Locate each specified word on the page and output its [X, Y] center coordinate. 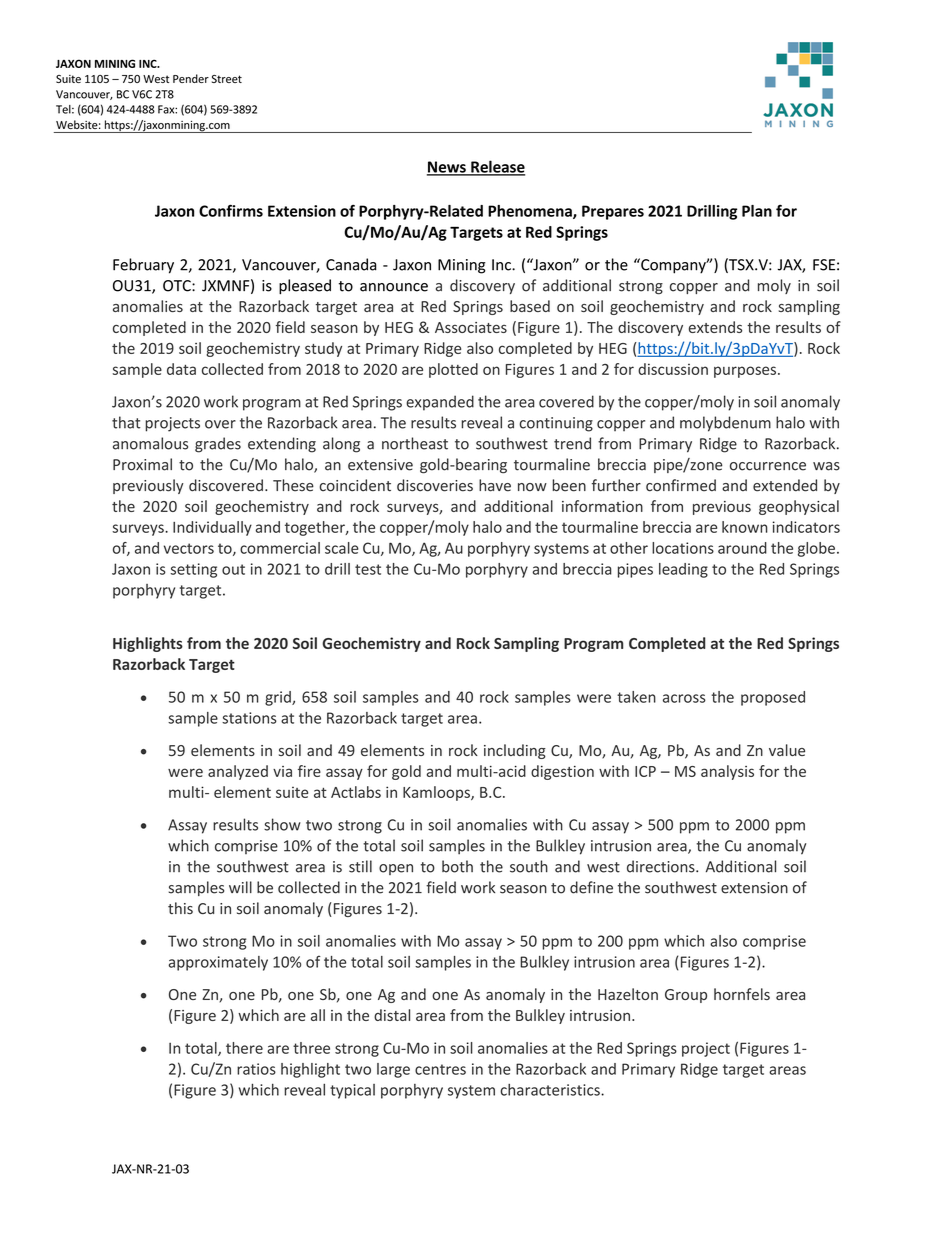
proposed [773, 698]
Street [227, 79]
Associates [471, 327]
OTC [178, 286]
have [495, 485]
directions [662, 866]
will [240, 887]
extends [715, 327]
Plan [757, 211]
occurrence [768, 466]
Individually [212, 528]
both [457, 866]
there [244, 1048]
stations [249, 718]
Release [497, 167]
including [515, 751]
